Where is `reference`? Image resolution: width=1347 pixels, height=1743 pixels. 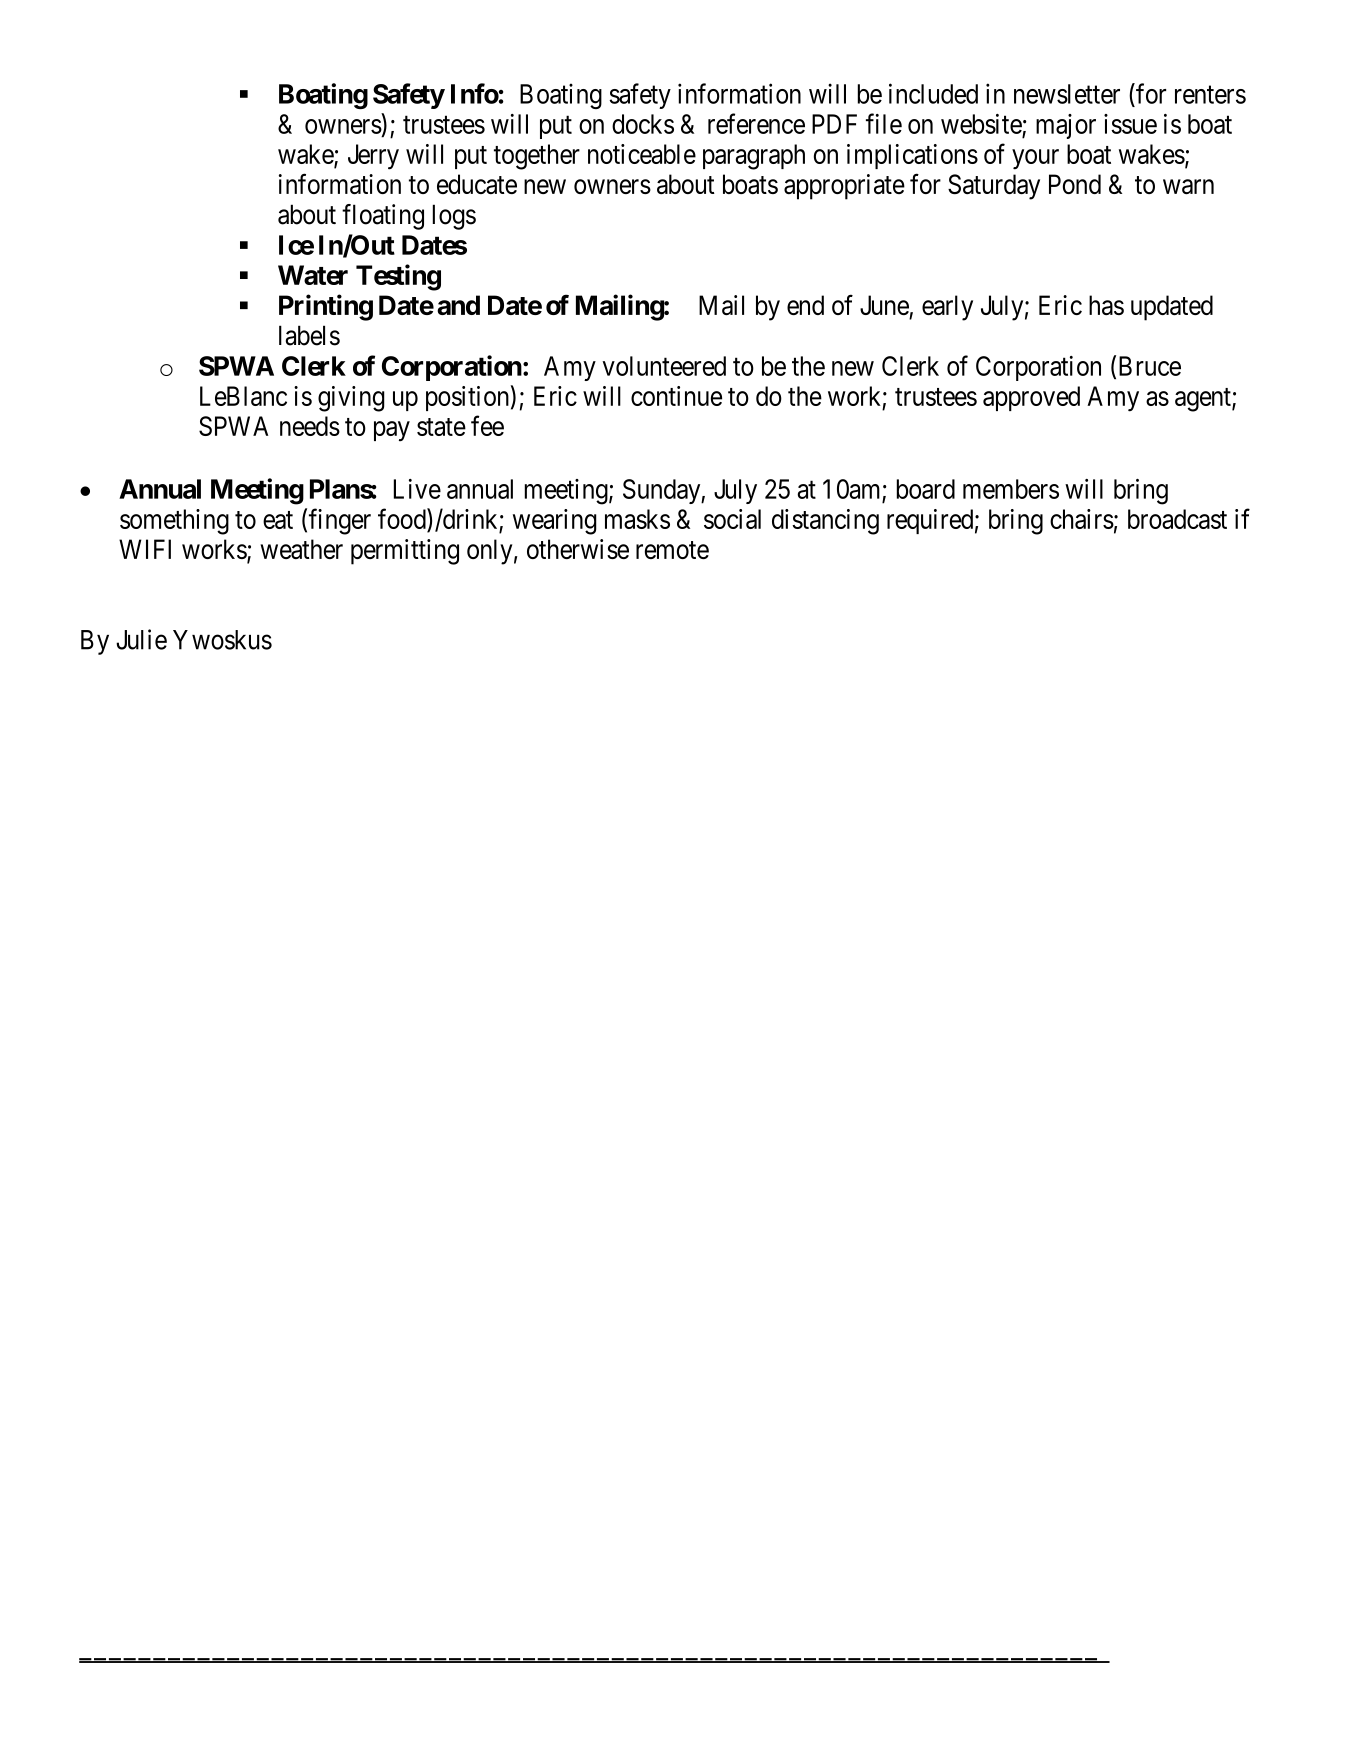 reference is located at coordinates (756, 123).
